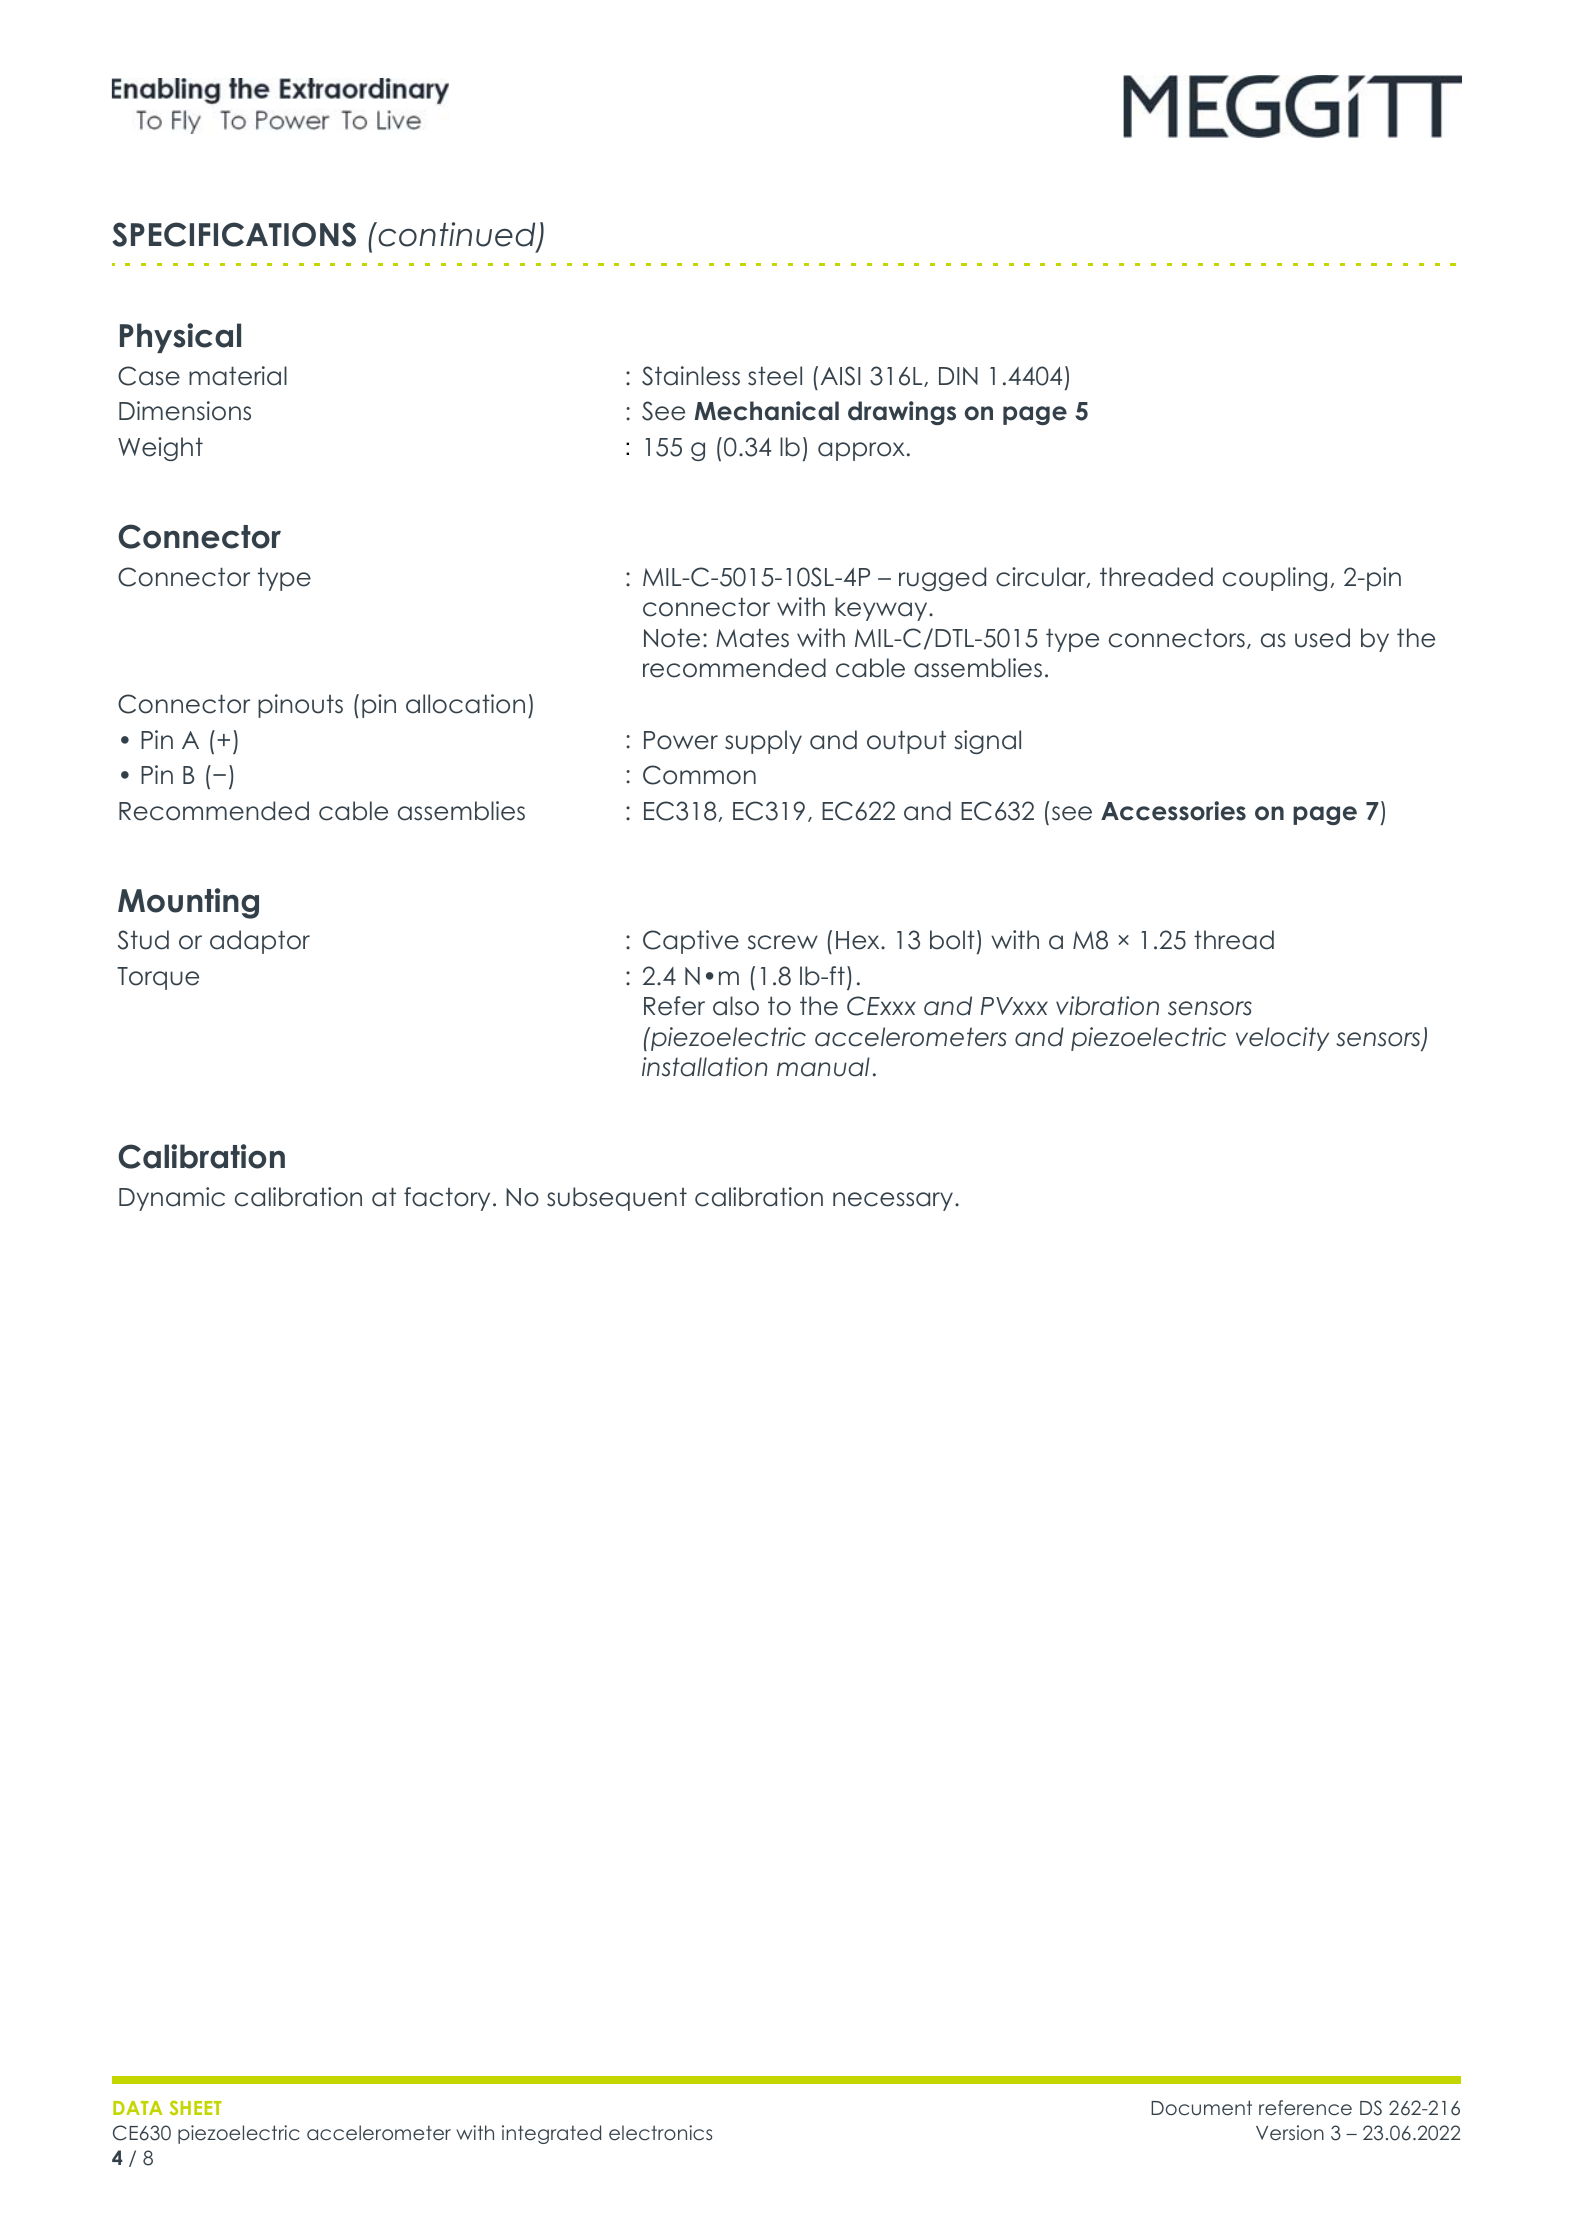  I want to click on DIN, so click(958, 376).
